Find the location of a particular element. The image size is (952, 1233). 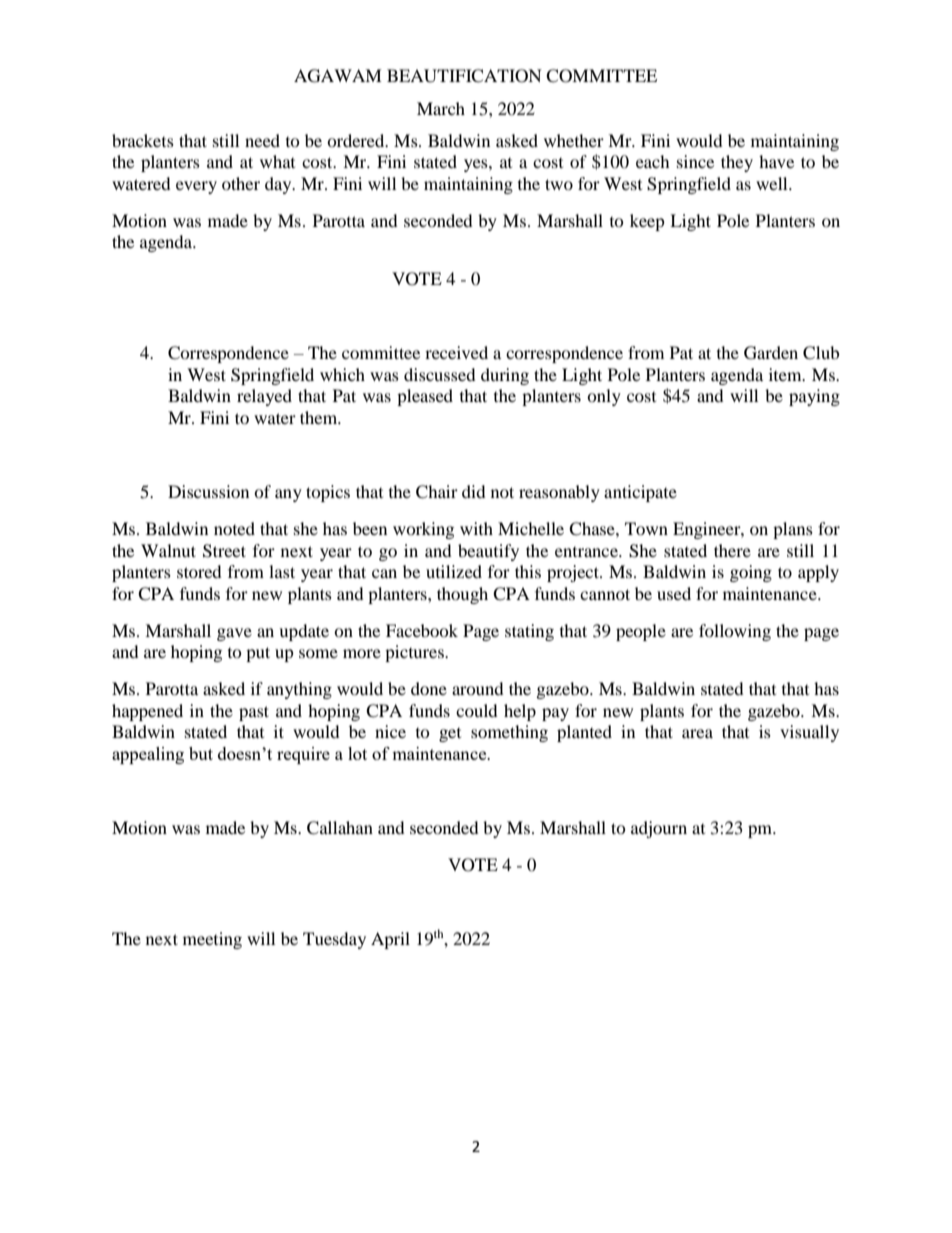

March is located at coordinates (441, 108).
